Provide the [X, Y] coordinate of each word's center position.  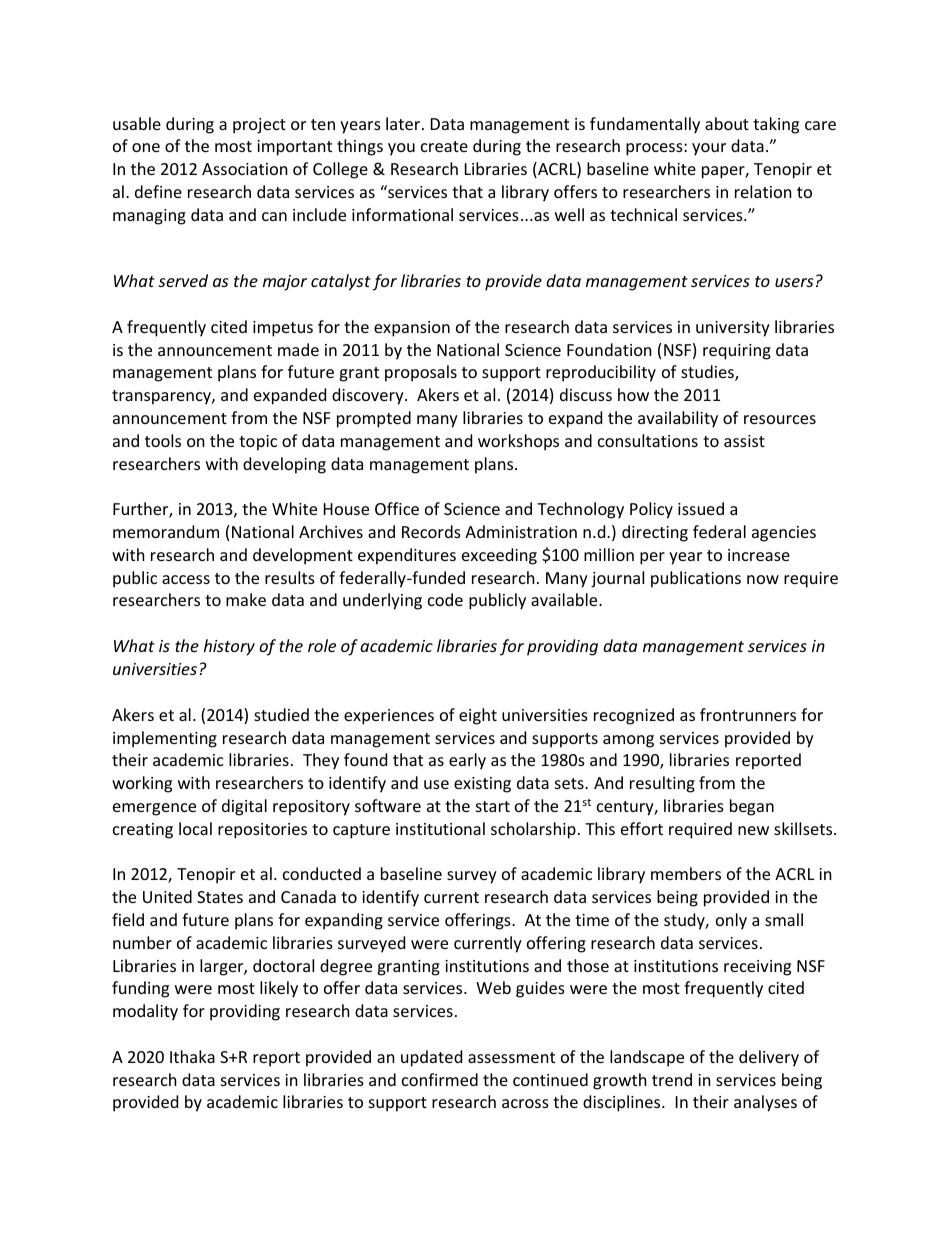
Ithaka [192, 1056]
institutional [440, 828]
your [709, 149]
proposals [421, 373]
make [246, 599]
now [763, 579]
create [444, 146]
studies [708, 373]
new [753, 830]
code [445, 599]
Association [245, 169]
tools [163, 440]
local [195, 828]
